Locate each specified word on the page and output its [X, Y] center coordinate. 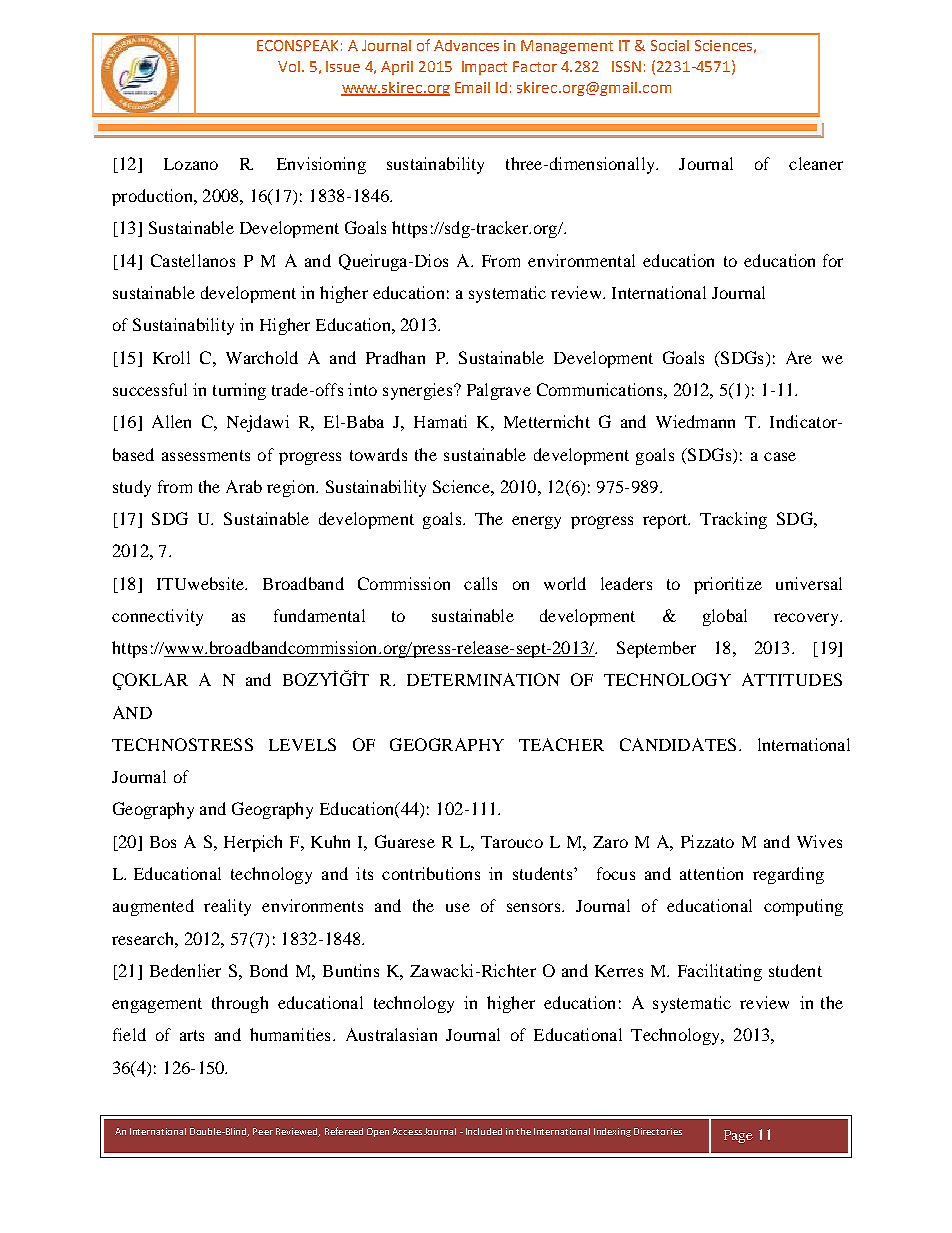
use [458, 907]
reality [227, 907]
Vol [289, 66]
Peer [263, 1131]
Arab [244, 486]
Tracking [733, 520]
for [833, 260]
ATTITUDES [792, 679]
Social [670, 45]
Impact [484, 68]
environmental [581, 260]
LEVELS [302, 744]
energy [536, 522]
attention [711, 873]
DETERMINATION [483, 679]
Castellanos [193, 260]
